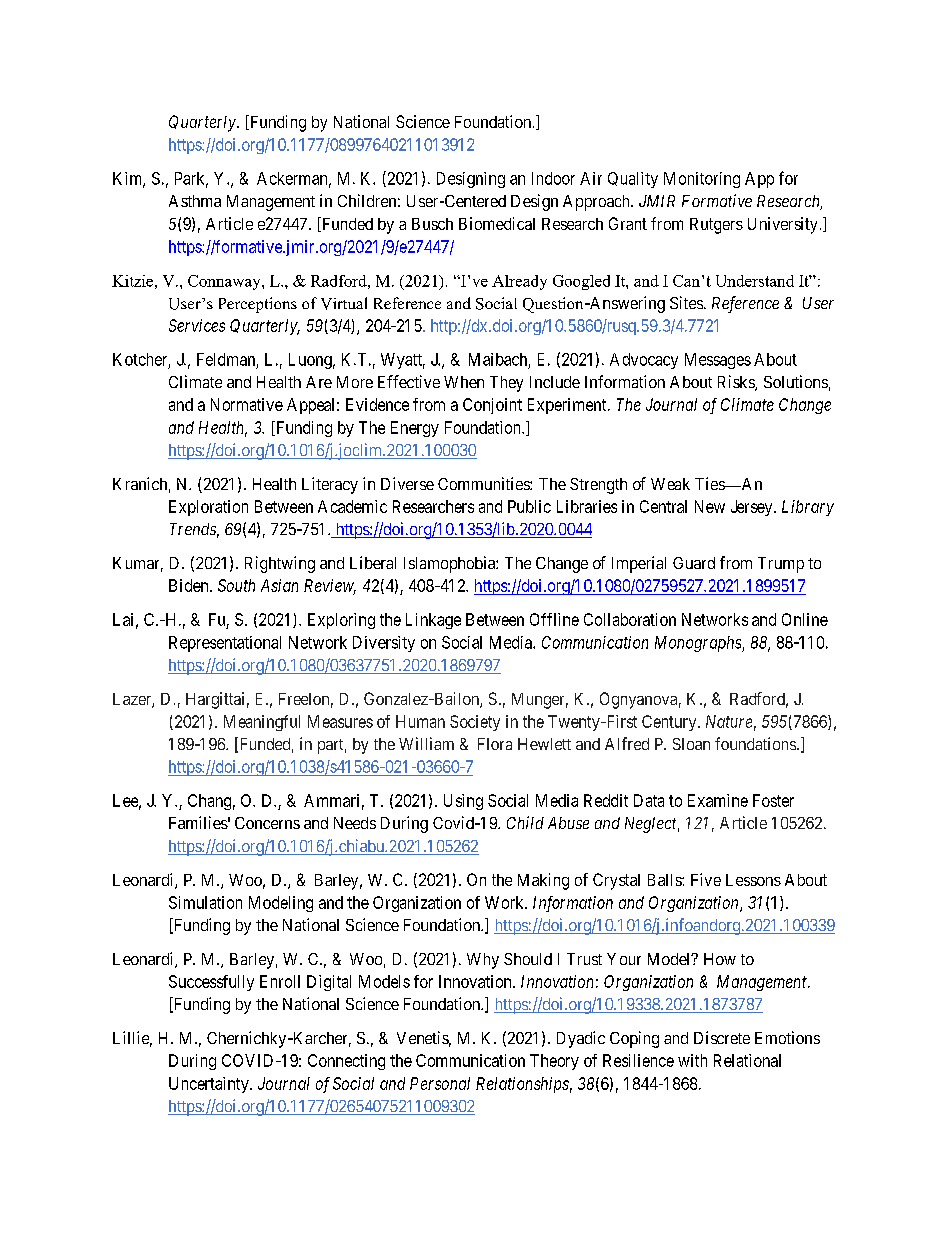 This screenshot has height=1233, width=952. What do you see at coordinates (208, 508) in the screenshot?
I see `Exploration` at bounding box center [208, 508].
